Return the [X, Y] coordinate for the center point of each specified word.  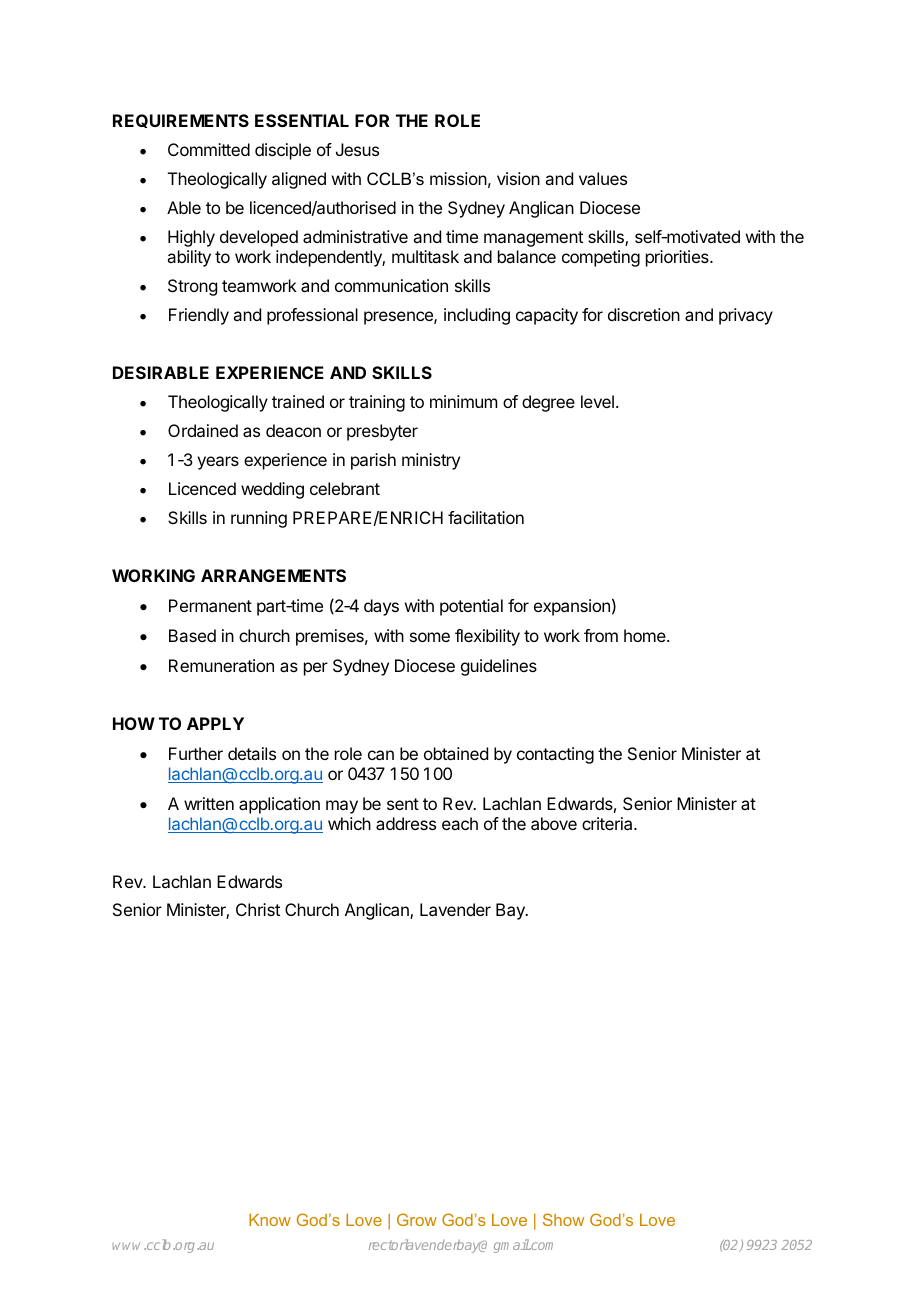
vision [518, 178]
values [603, 178]
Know [270, 1220]
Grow [417, 1219]
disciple [283, 151]
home [646, 635]
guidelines [499, 667]
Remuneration [221, 665]
